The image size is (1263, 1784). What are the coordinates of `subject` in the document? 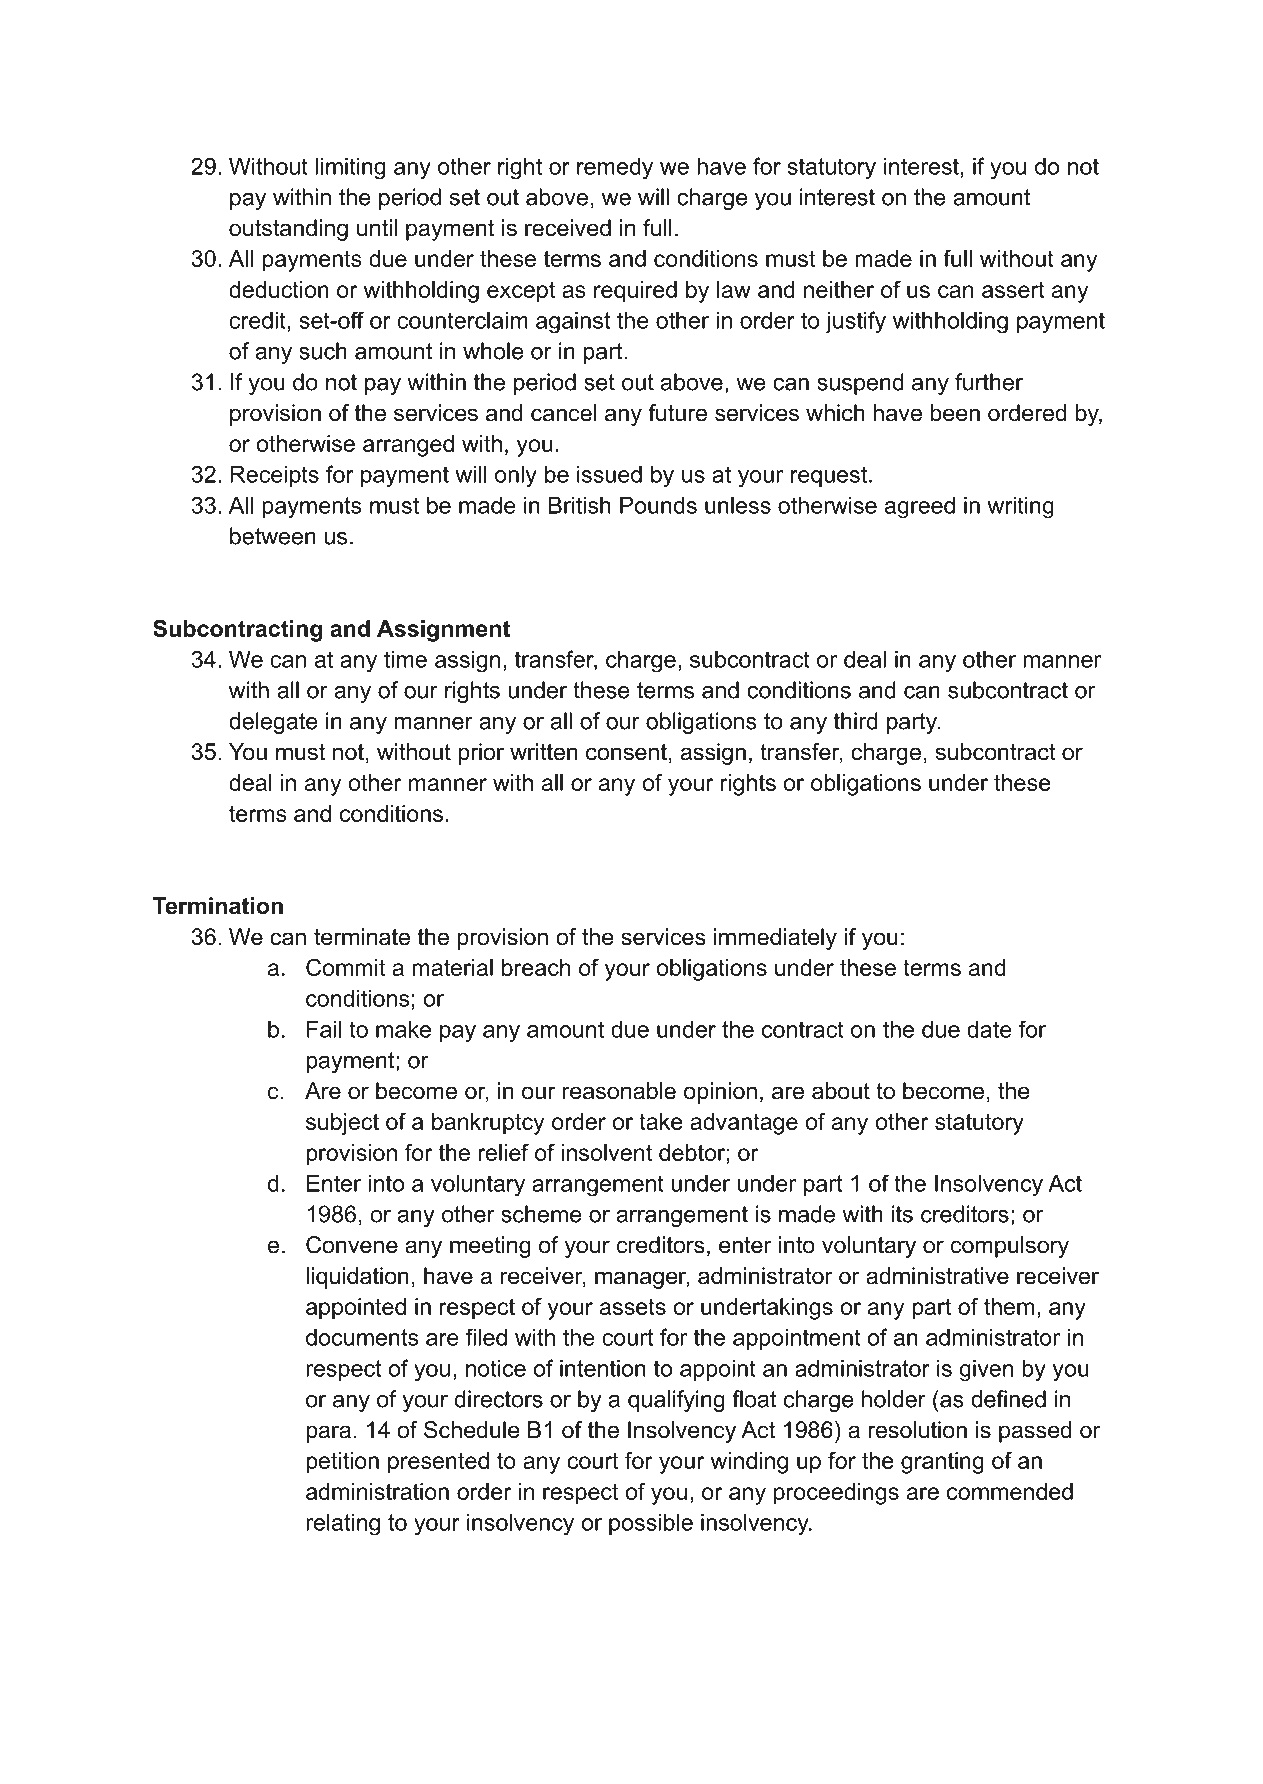 It's located at (342, 1124).
